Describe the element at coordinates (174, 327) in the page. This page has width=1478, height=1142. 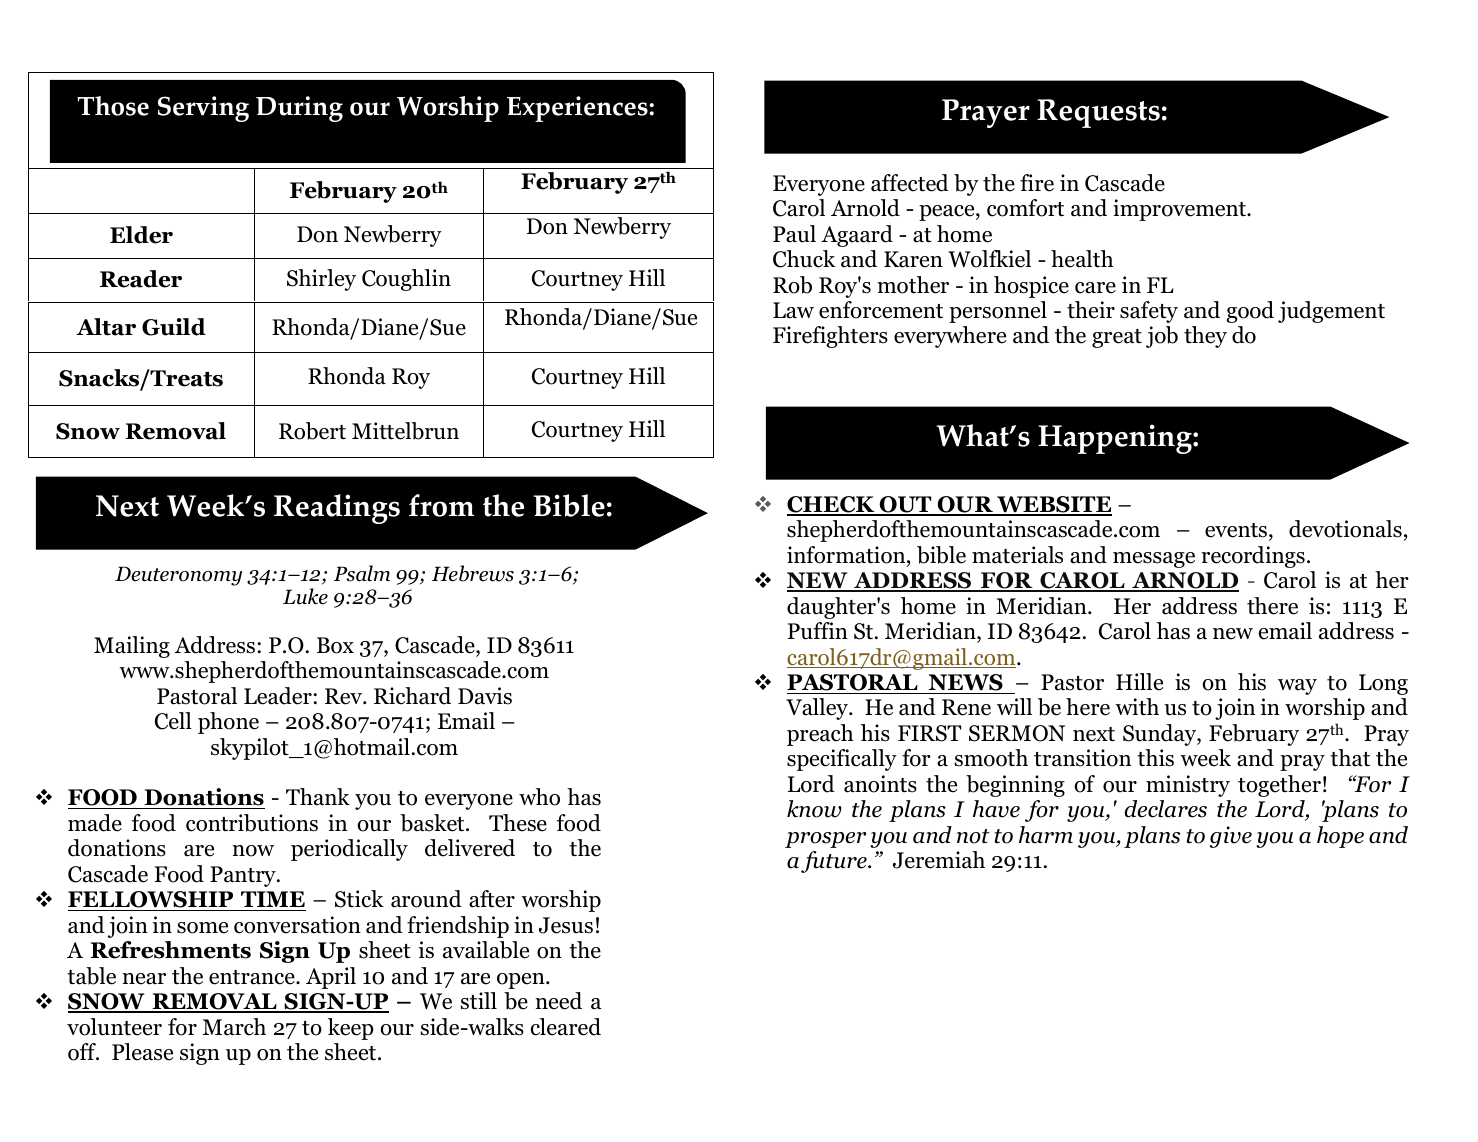
I see `Guild` at that location.
